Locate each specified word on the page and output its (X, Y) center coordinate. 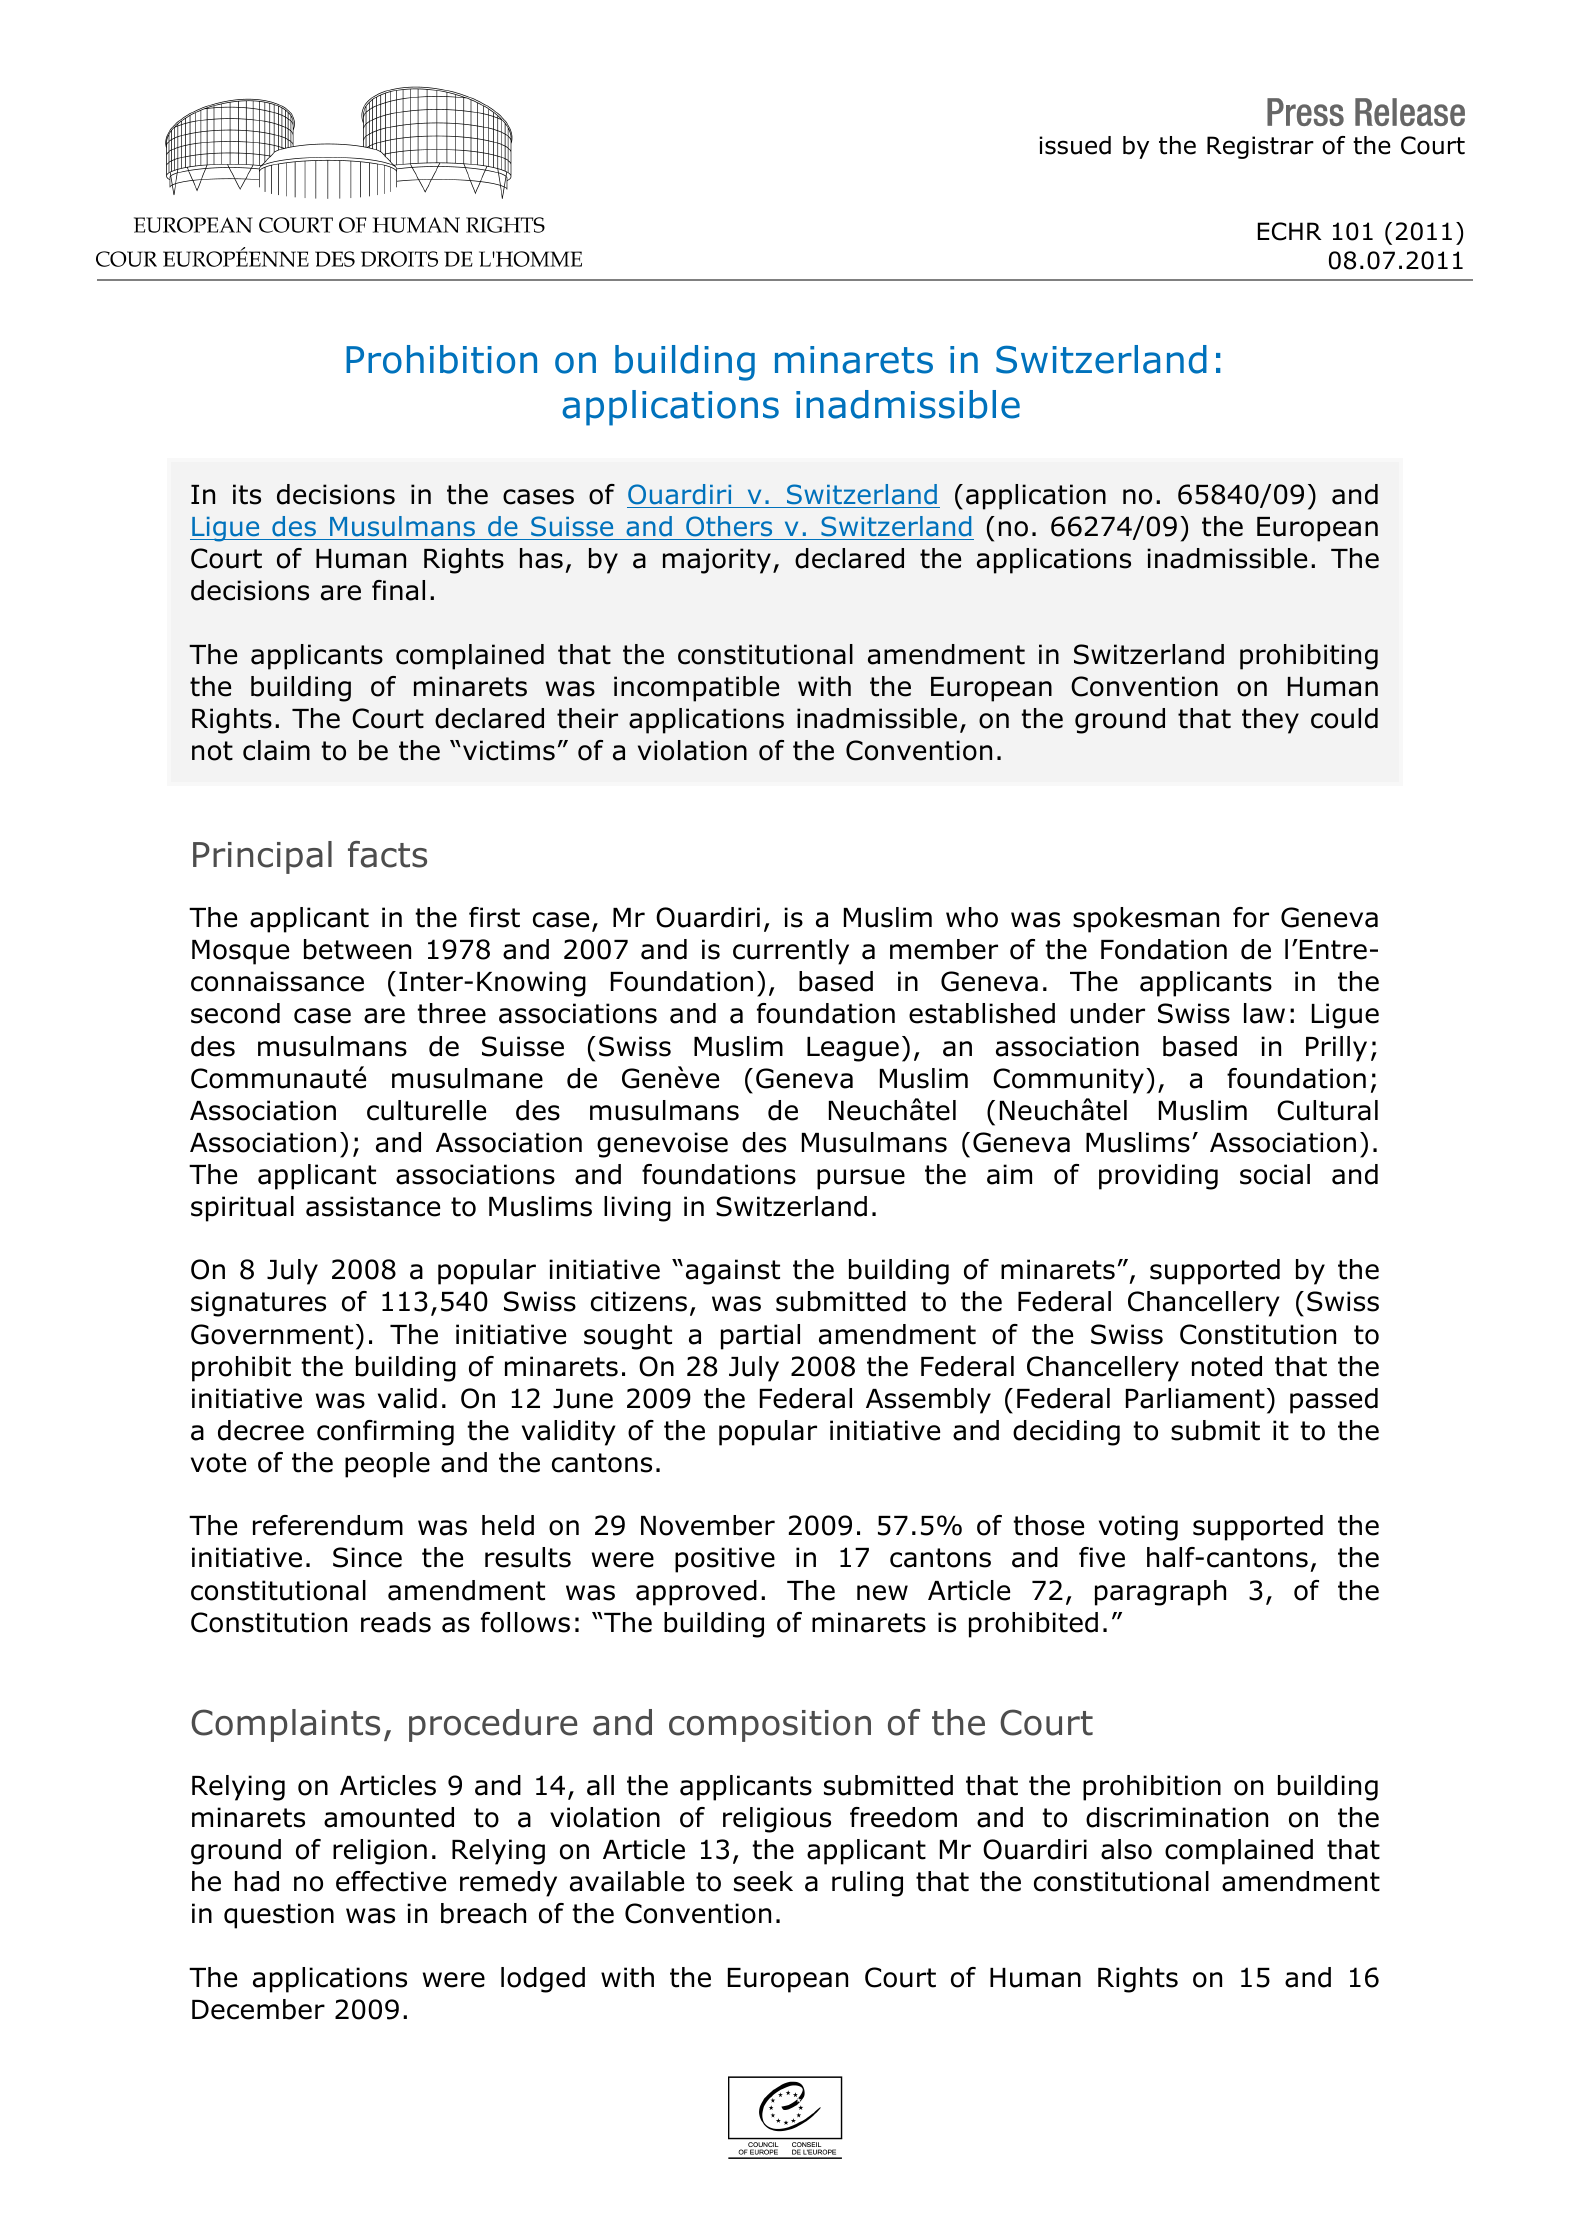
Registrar (1260, 147)
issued (1075, 145)
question (279, 1916)
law (1264, 1013)
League (853, 1049)
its (247, 494)
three (451, 1013)
